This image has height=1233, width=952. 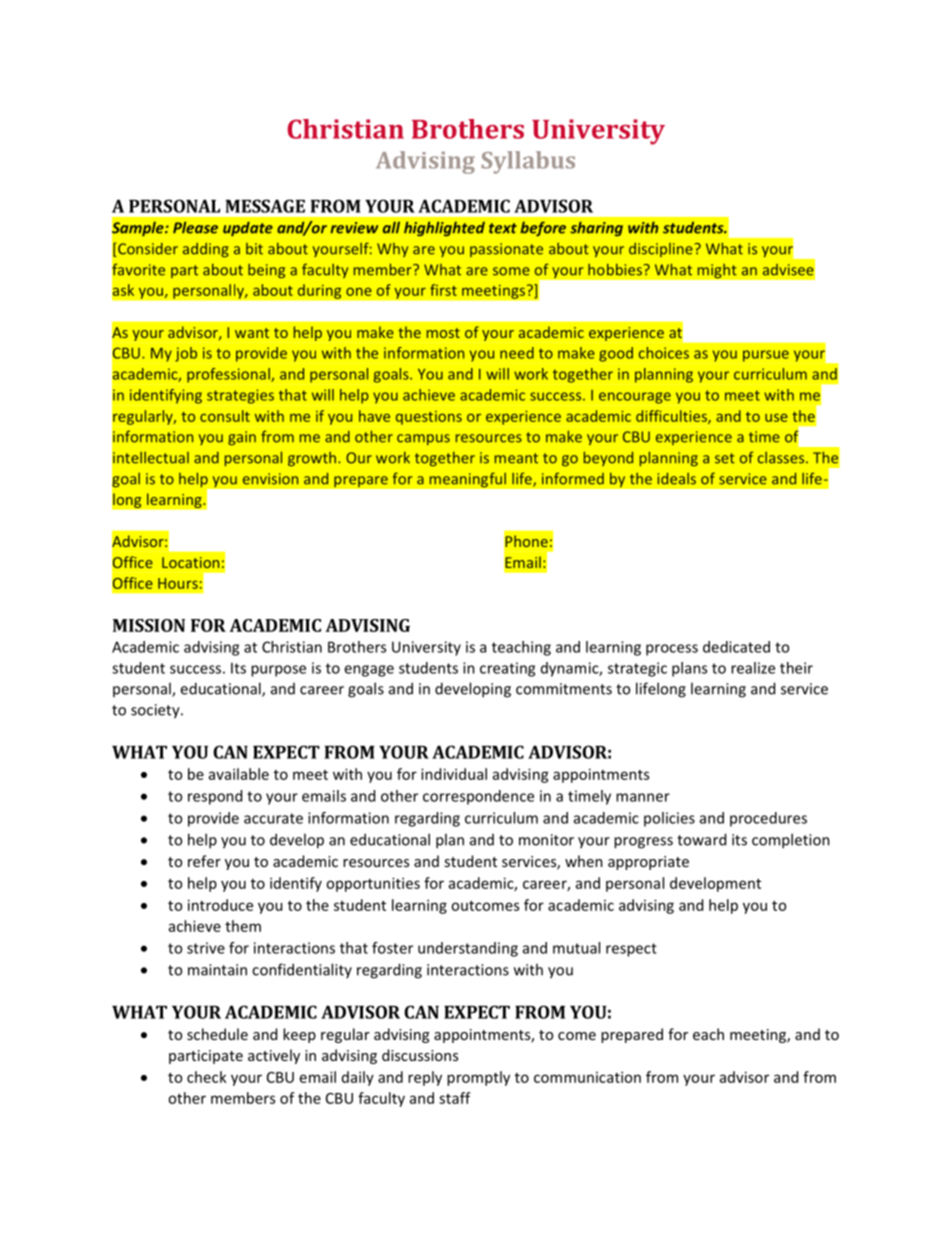 I want to click on individual, so click(x=454, y=774).
